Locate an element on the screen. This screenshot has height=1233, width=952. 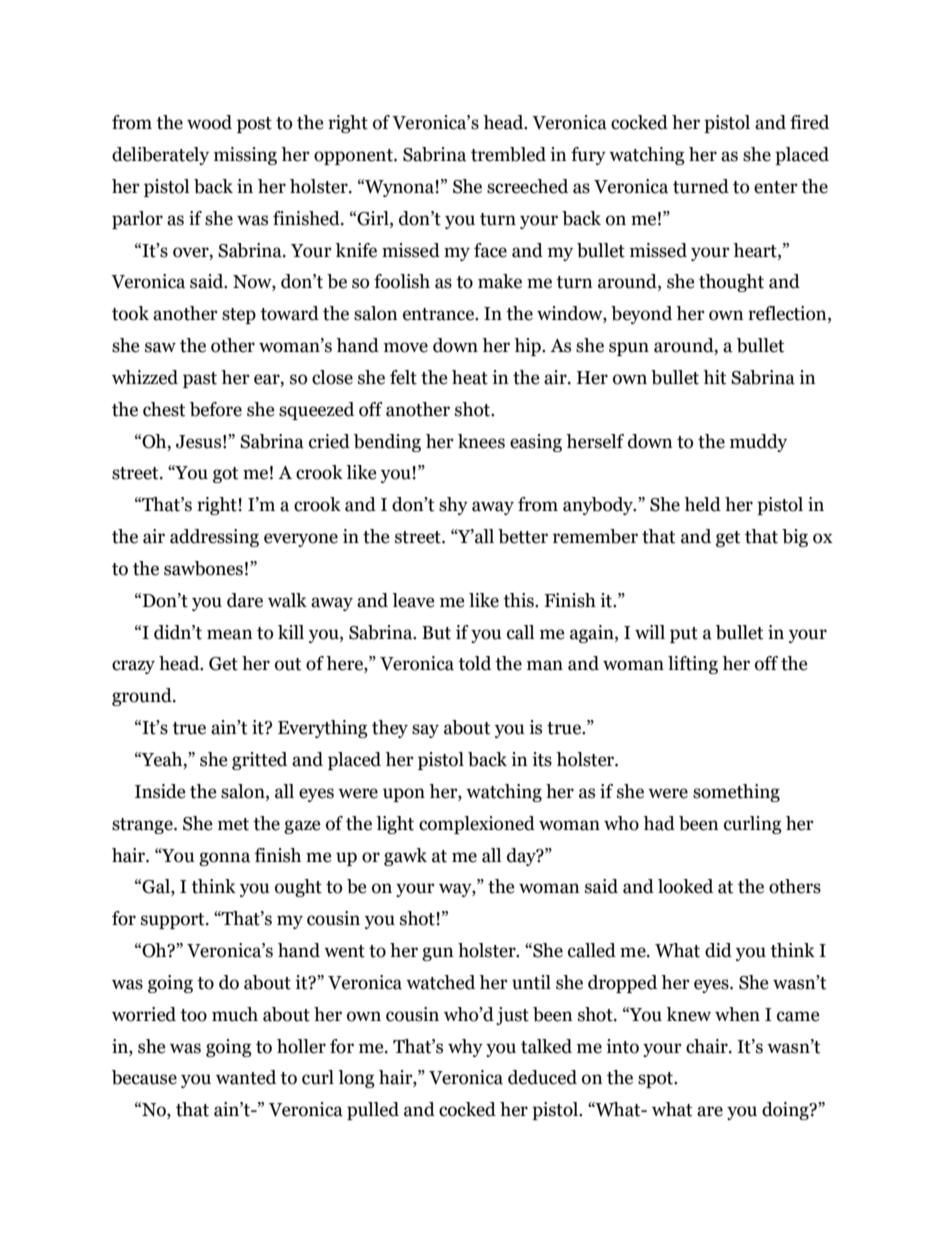
hit is located at coordinates (714, 377).
